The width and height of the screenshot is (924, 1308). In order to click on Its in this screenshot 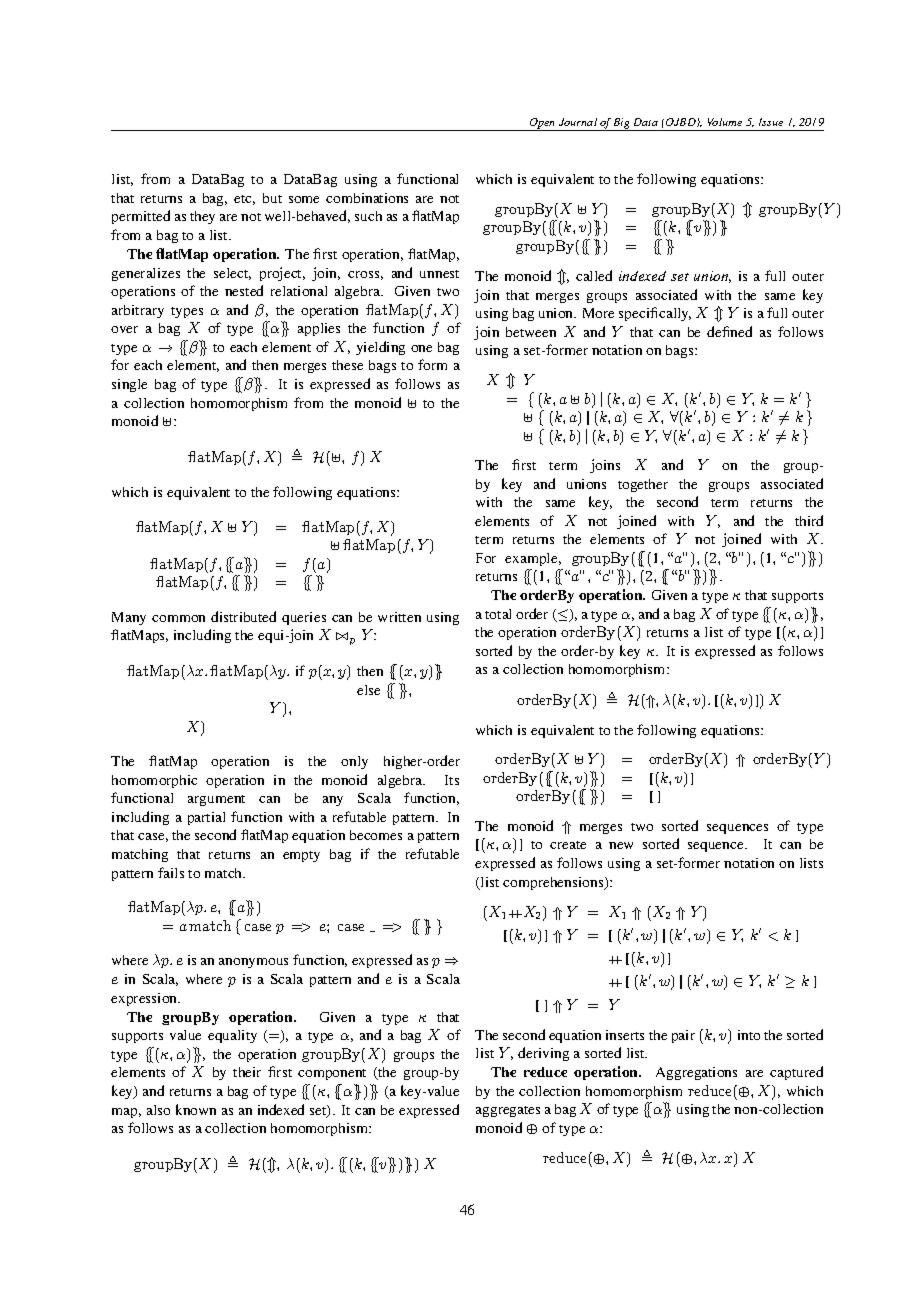, I will do `click(452, 780)`.
